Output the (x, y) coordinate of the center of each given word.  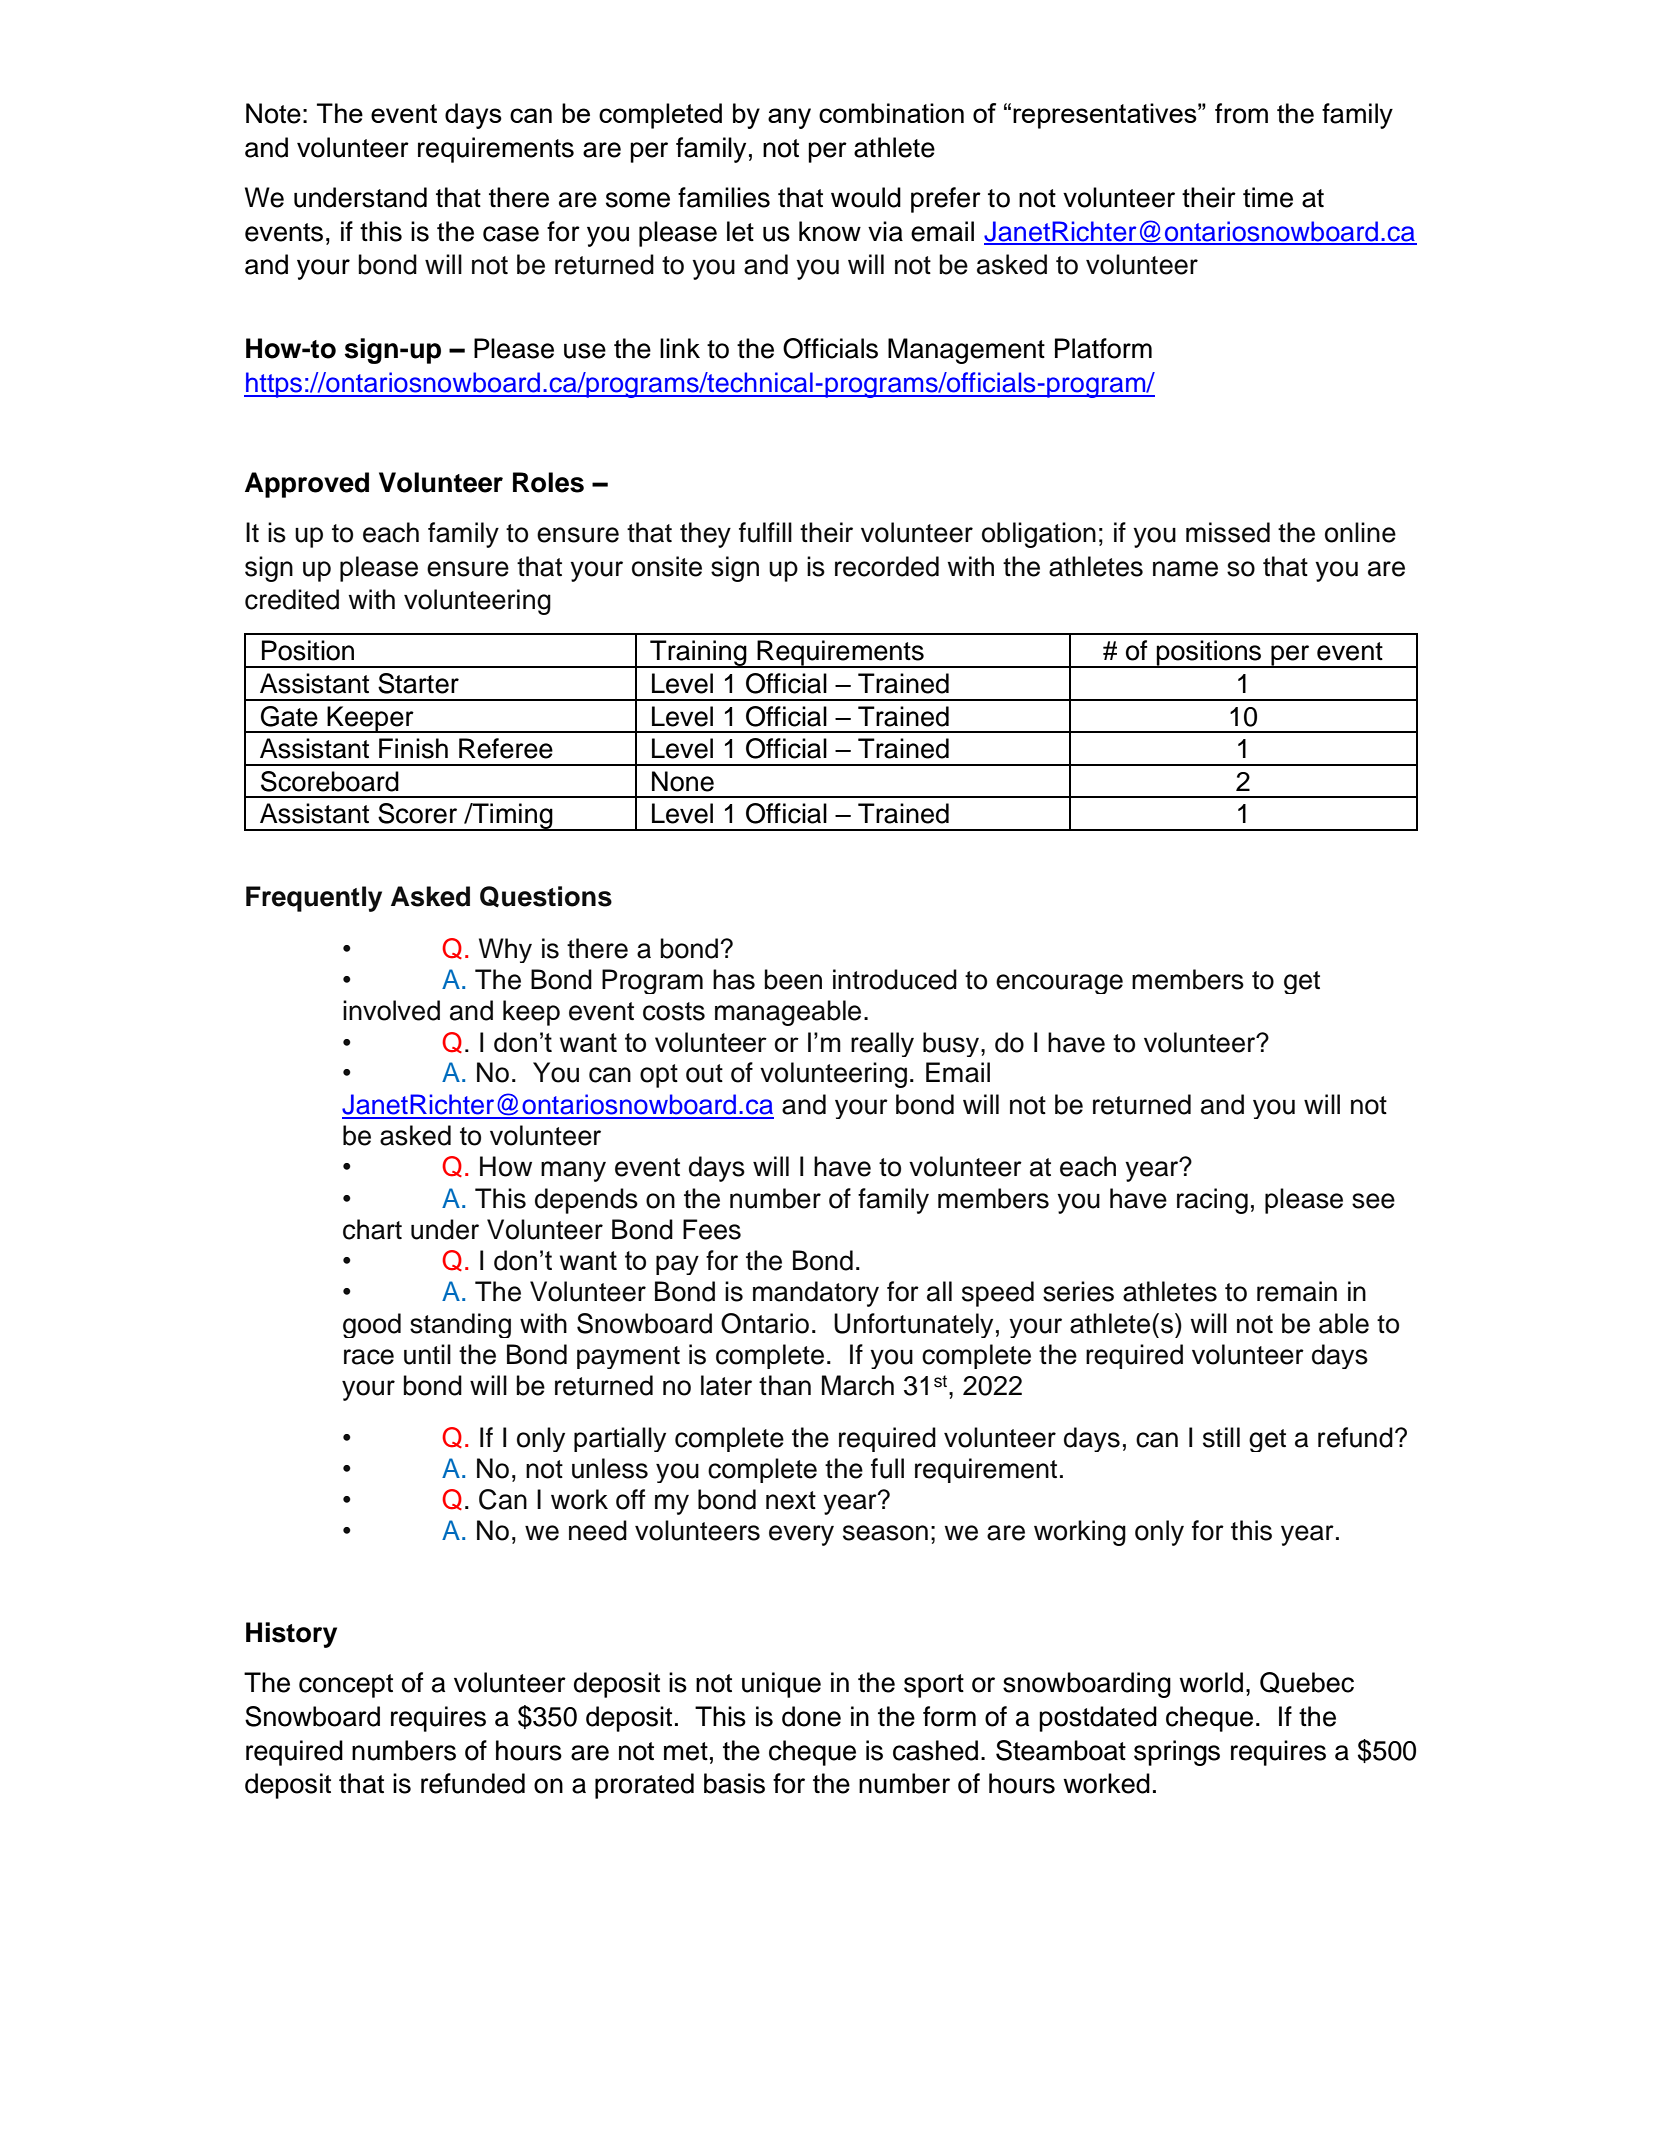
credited (292, 599)
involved (391, 1010)
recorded (887, 566)
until (427, 1354)
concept (346, 1686)
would (866, 197)
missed (1228, 532)
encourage (1059, 984)
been (793, 979)
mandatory (816, 1294)
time (1268, 197)
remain (1297, 1291)
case (511, 234)
